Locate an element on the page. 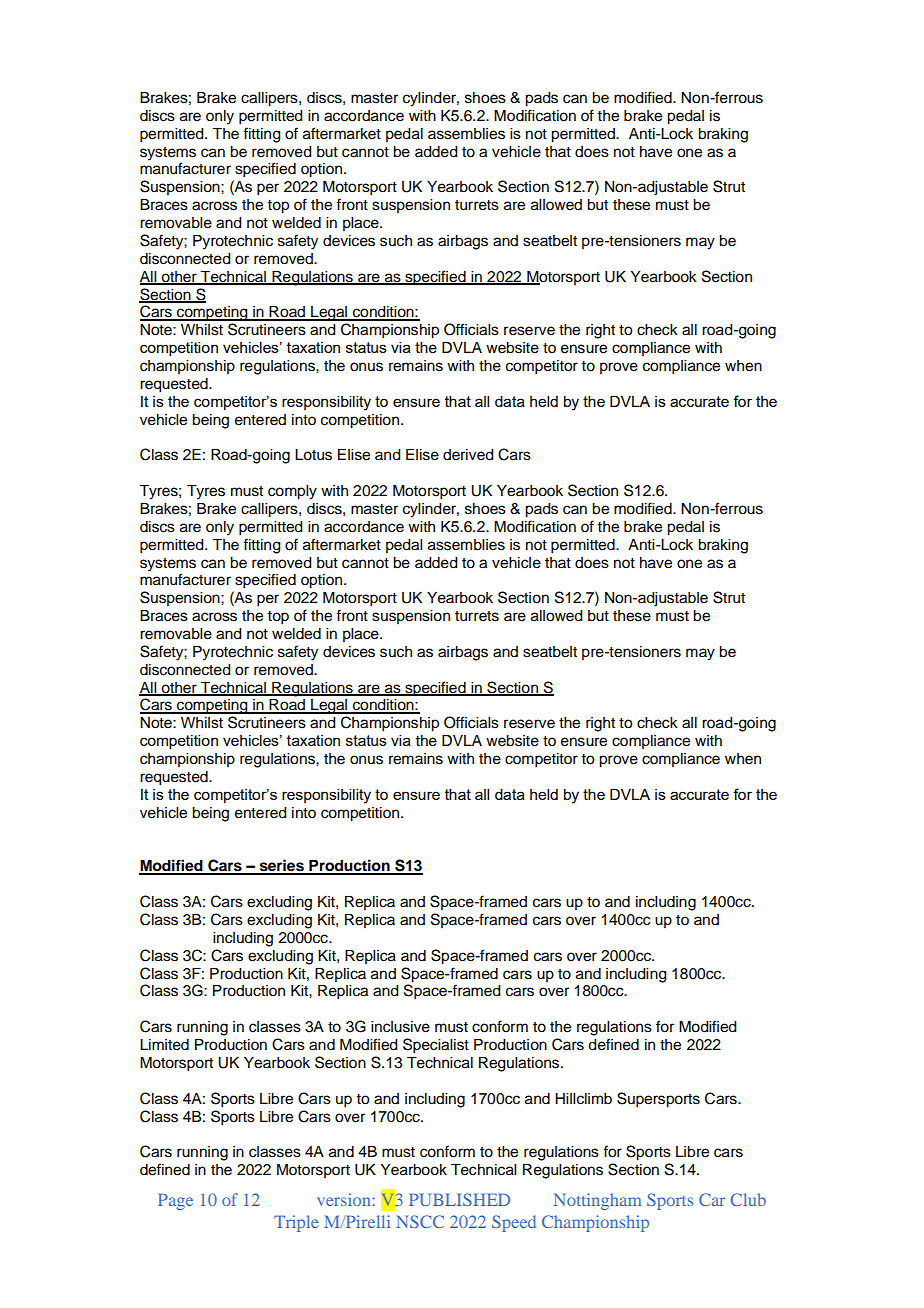 The width and height of the page is (924, 1308). Lotus is located at coordinates (313, 455).
